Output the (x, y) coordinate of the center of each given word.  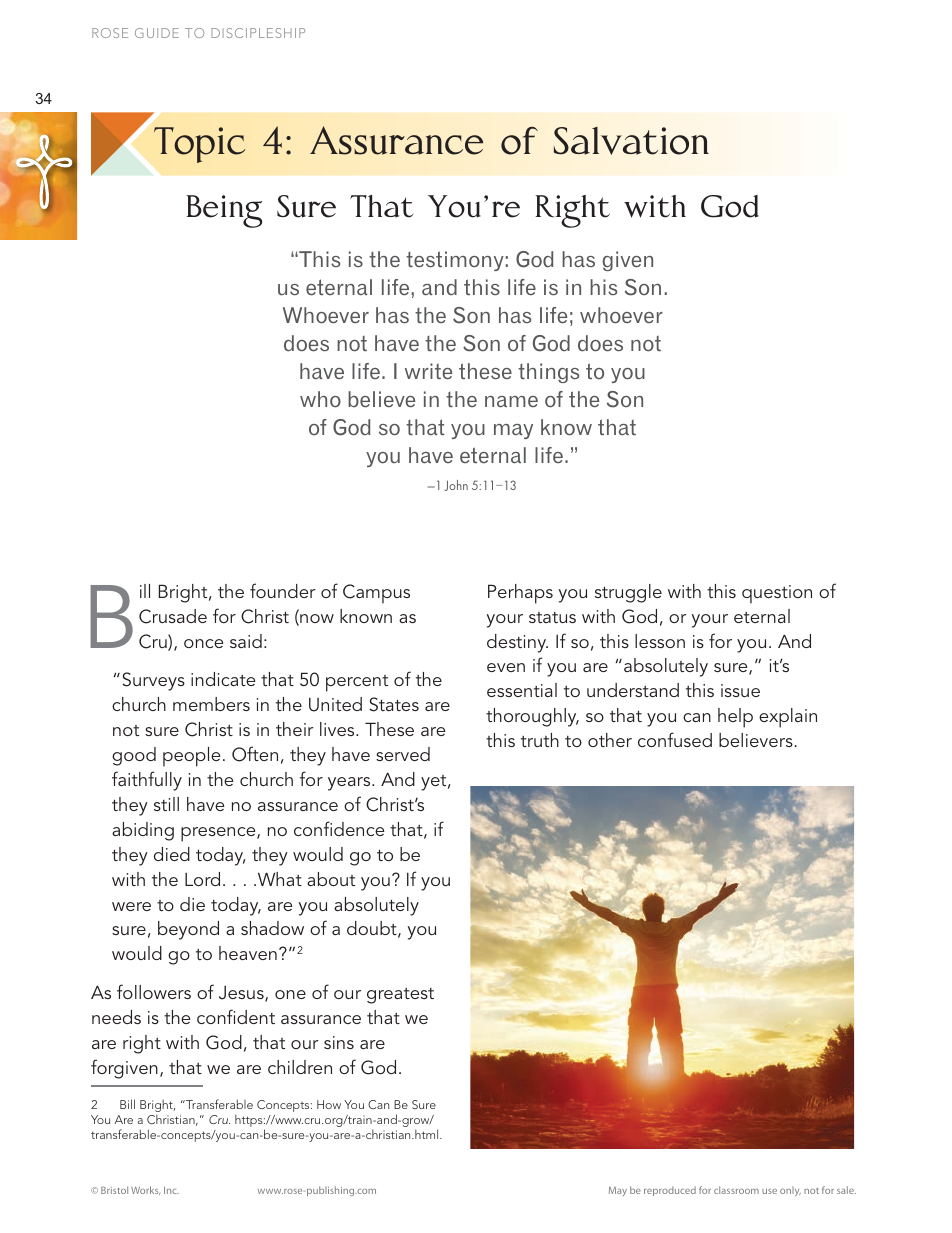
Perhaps (520, 594)
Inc (171, 1190)
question (777, 594)
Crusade (173, 616)
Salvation (631, 141)
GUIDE (157, 33)
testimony (455, 261)
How (329, 1104)
